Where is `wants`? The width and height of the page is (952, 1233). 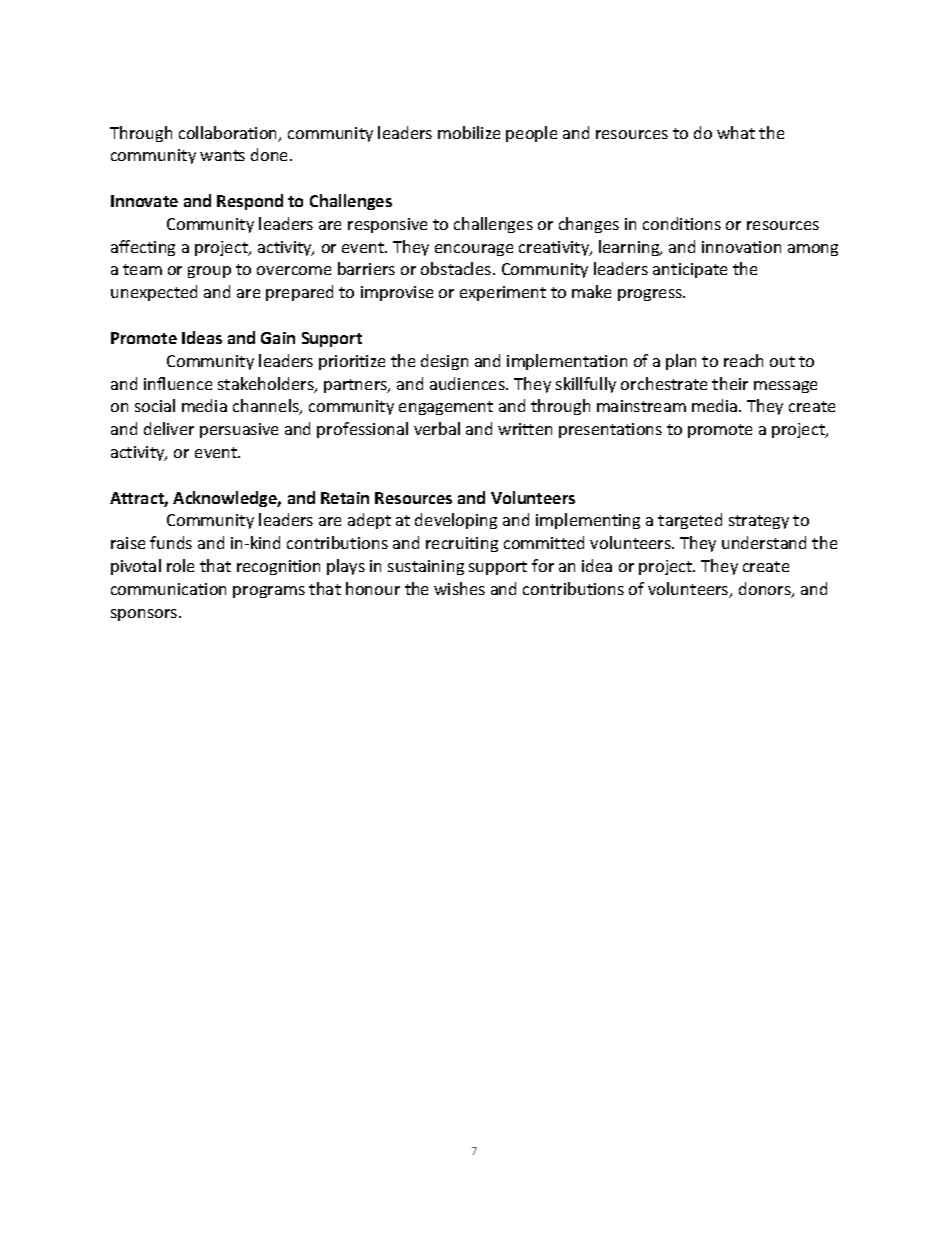 wants is located at coordinates (222, 155).
